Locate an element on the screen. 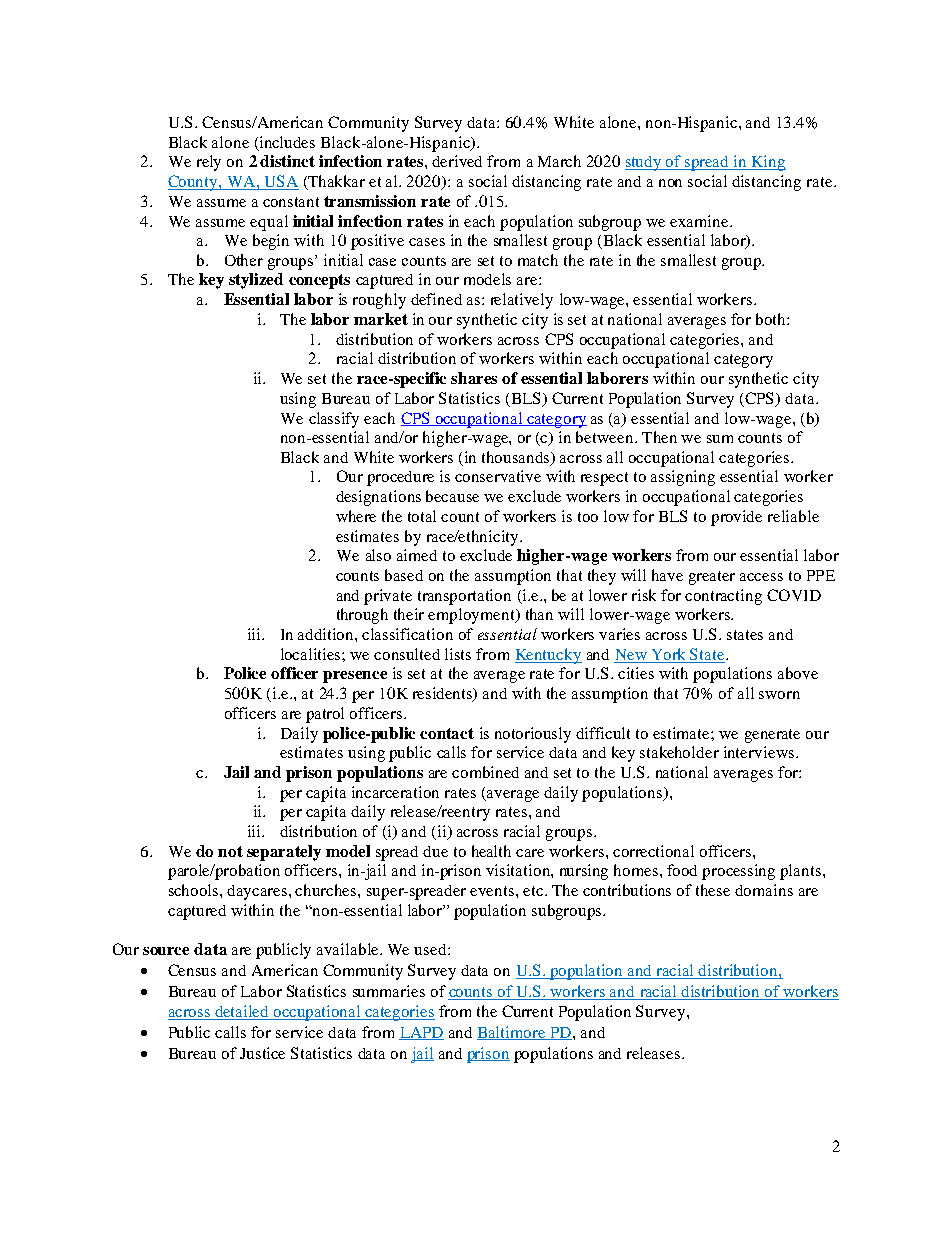 The image size is (952, 1233). contracting is located at coordinates (723, 597).
